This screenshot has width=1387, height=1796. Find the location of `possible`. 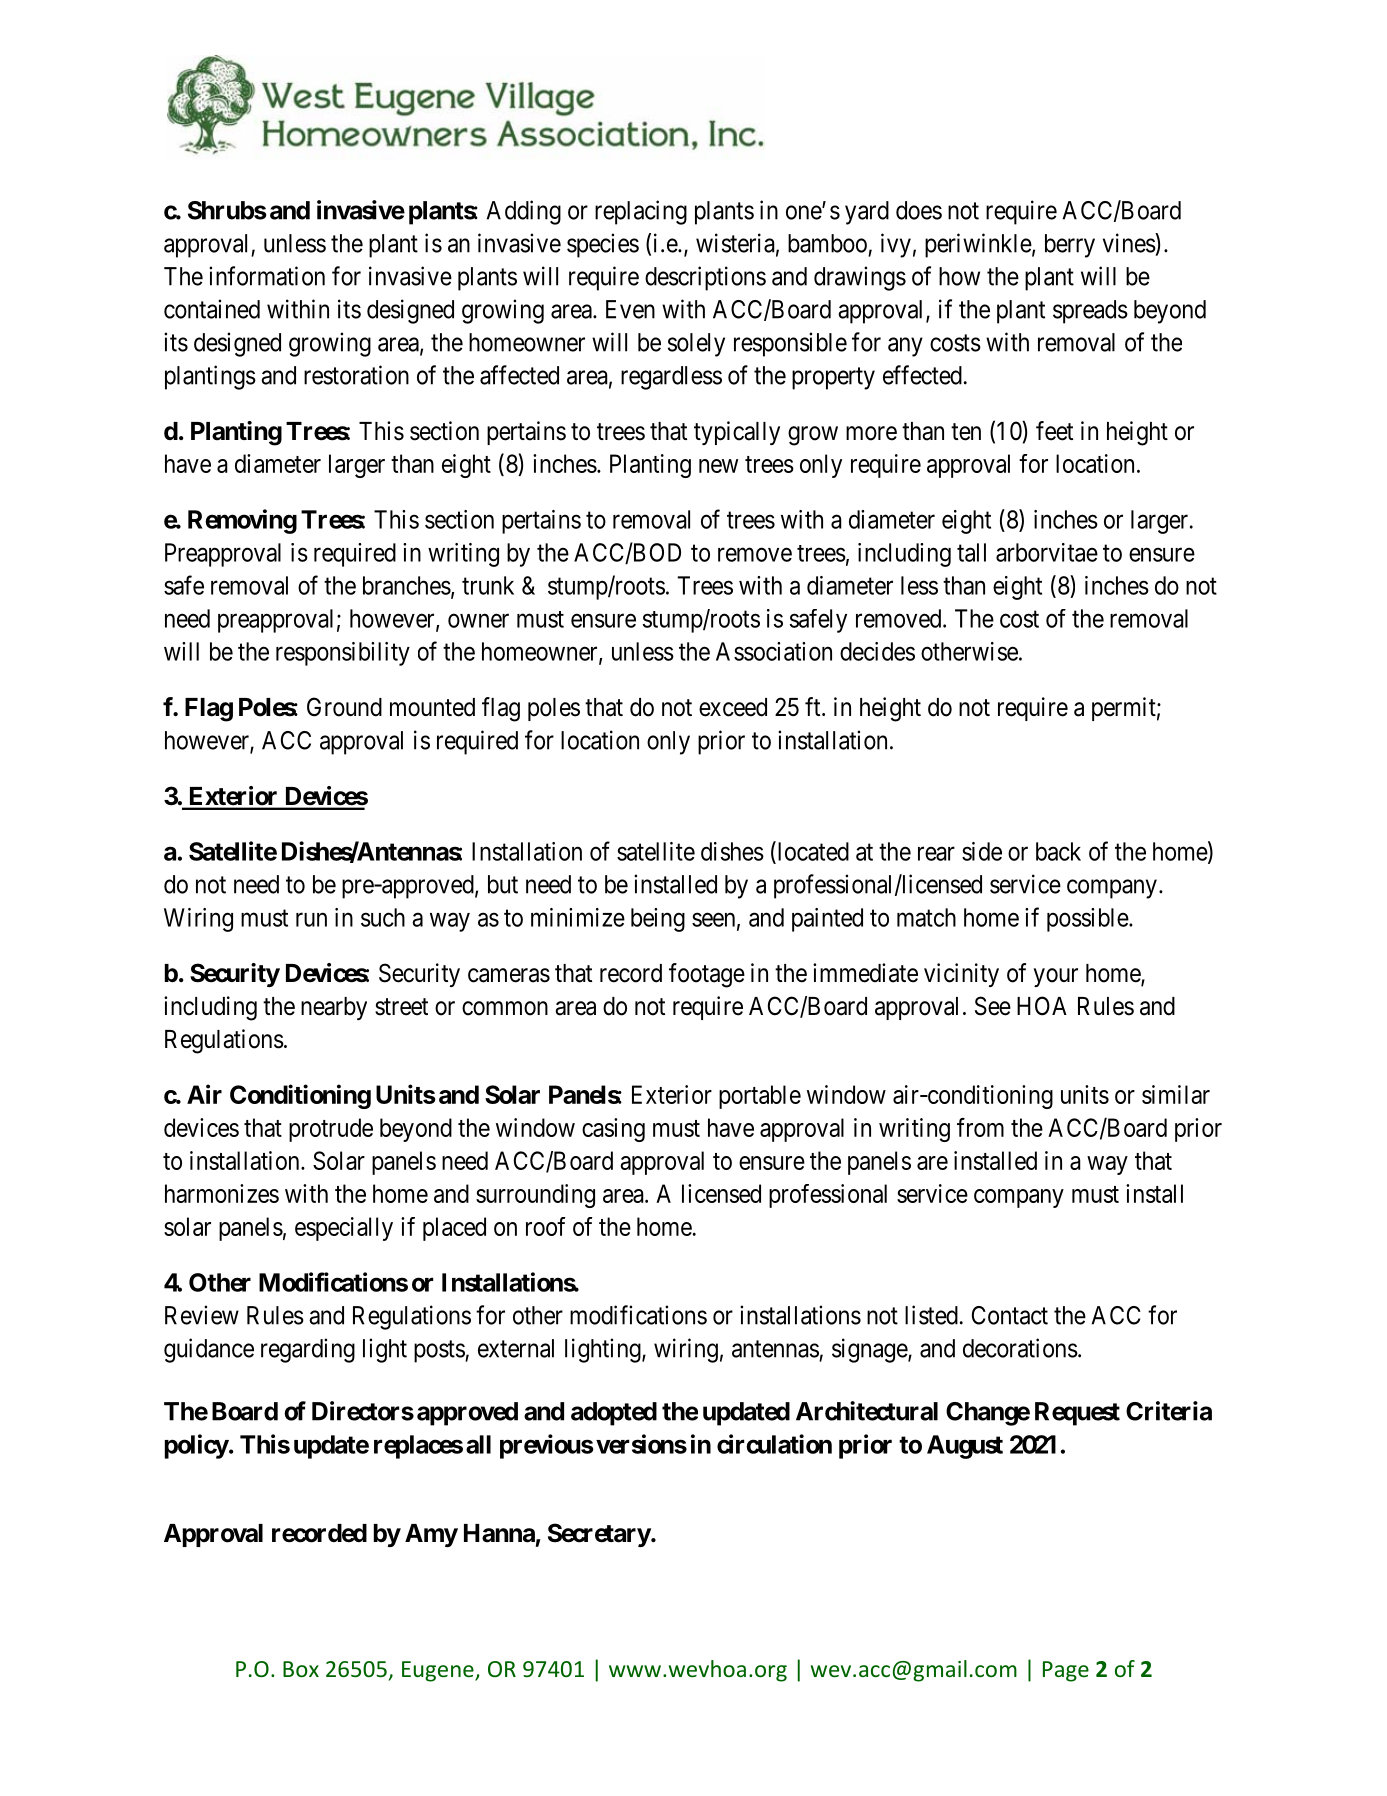

possible is located at coordinates (1088, 920).
